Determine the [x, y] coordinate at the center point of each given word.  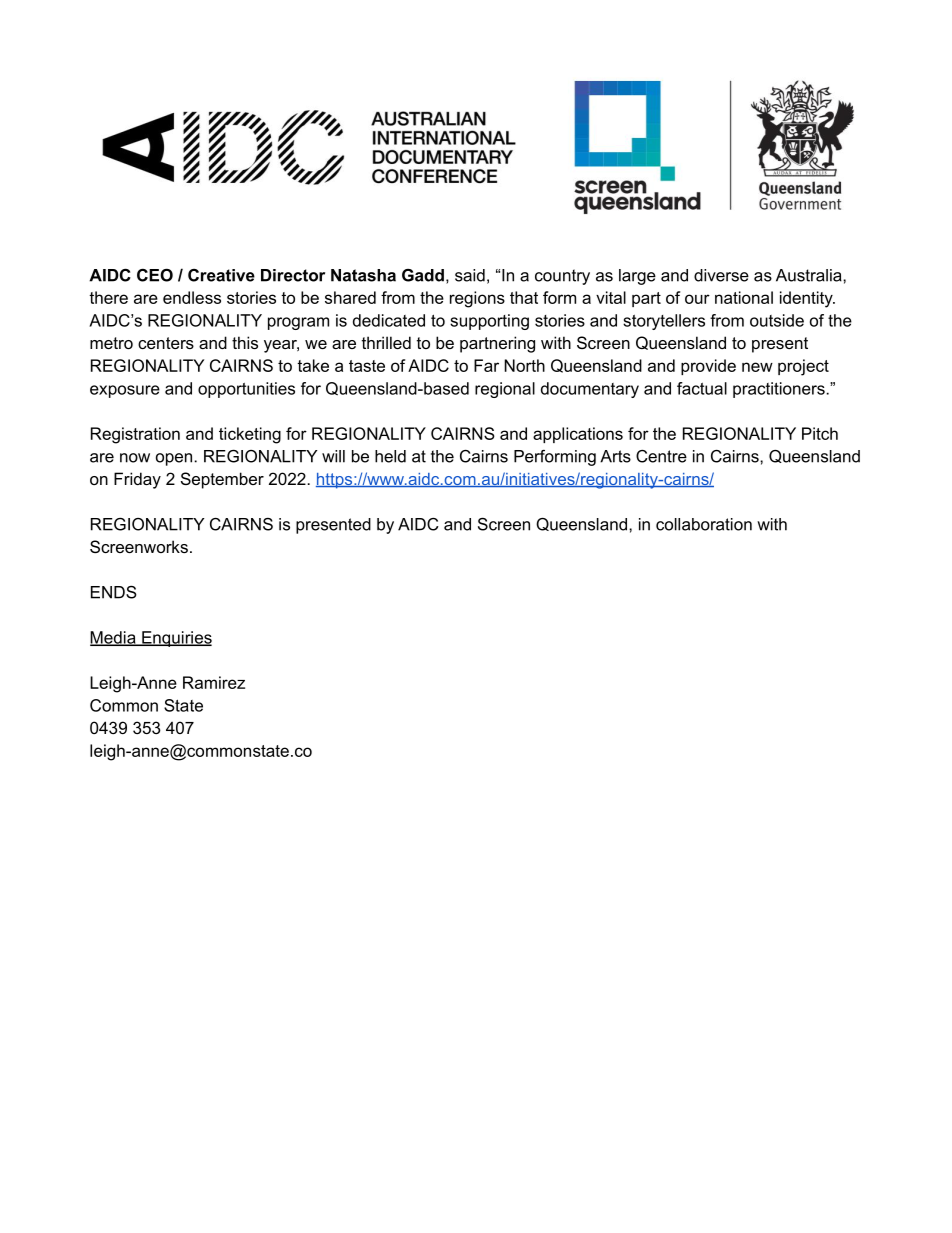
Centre [661, 456]
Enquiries [176, 639]
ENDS [114, 592]
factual [702, 388]
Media [114, 638]
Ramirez [214, 682]
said [470, 275]
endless [192, 297]
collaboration [704, 524]
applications [578, 435]
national [744, 297]
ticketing [250, 435]
